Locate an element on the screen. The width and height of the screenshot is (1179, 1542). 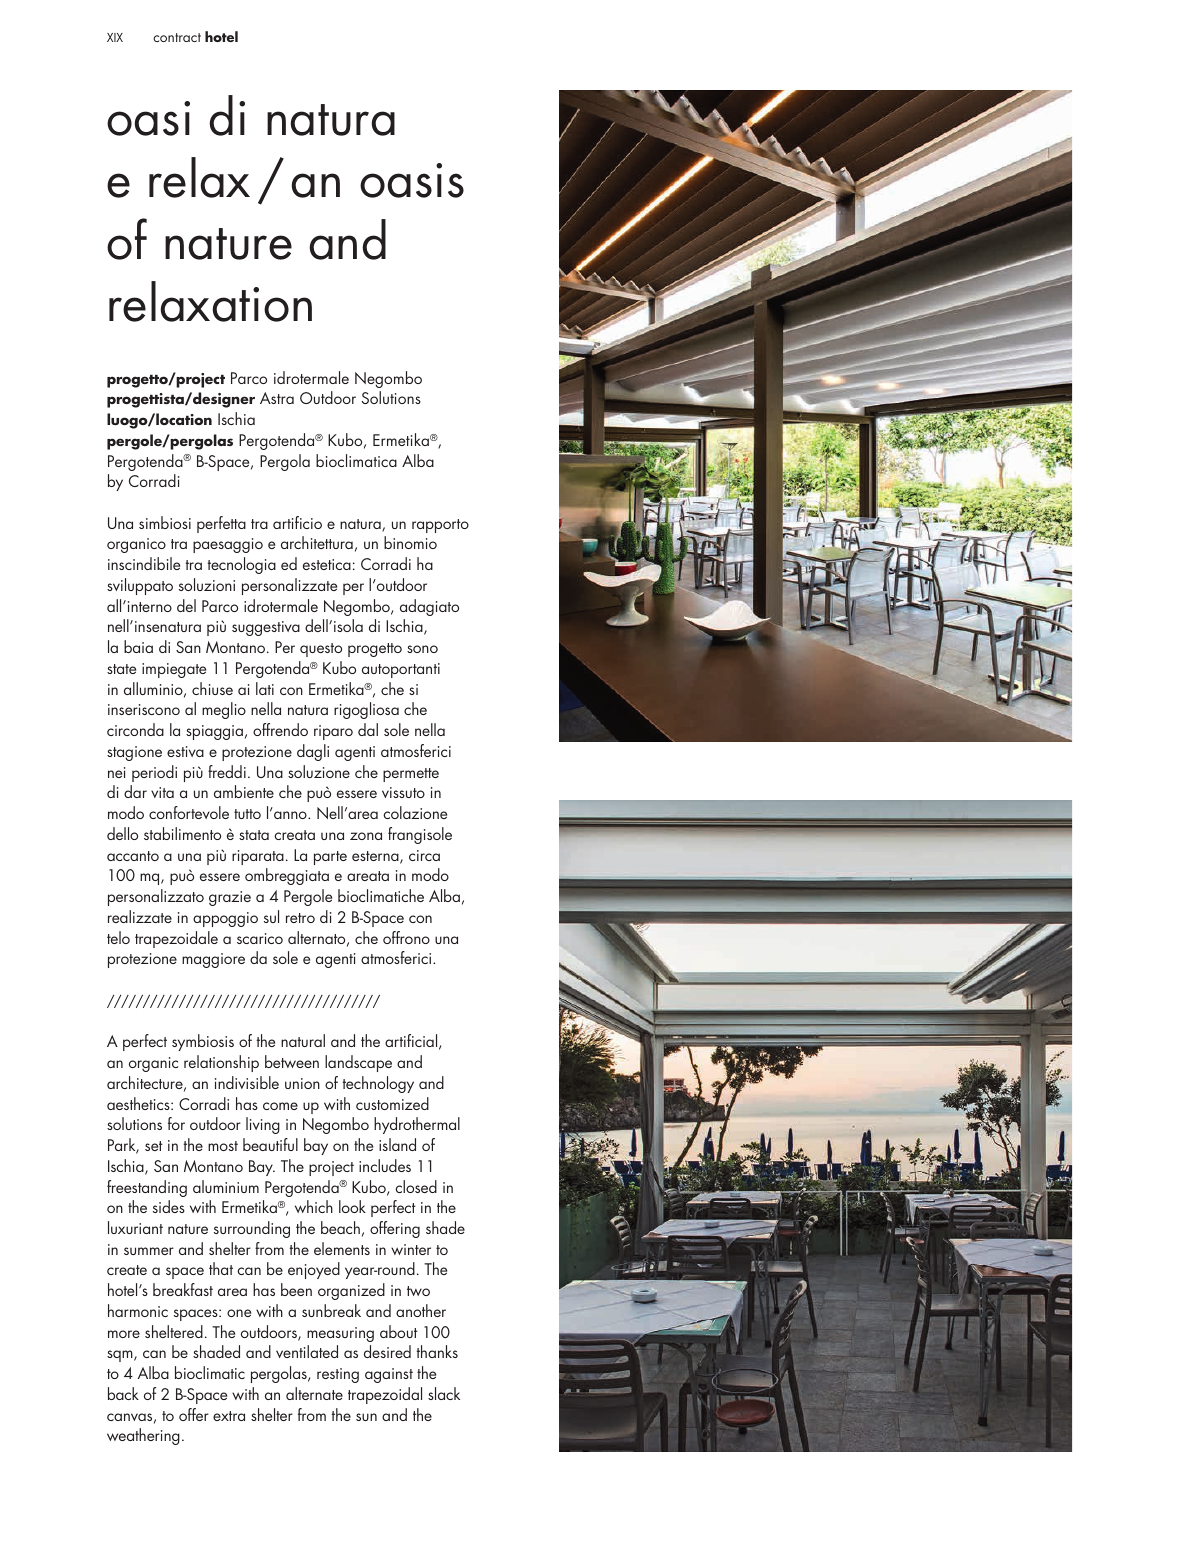
tutto is located at coordinates (247, 814).
